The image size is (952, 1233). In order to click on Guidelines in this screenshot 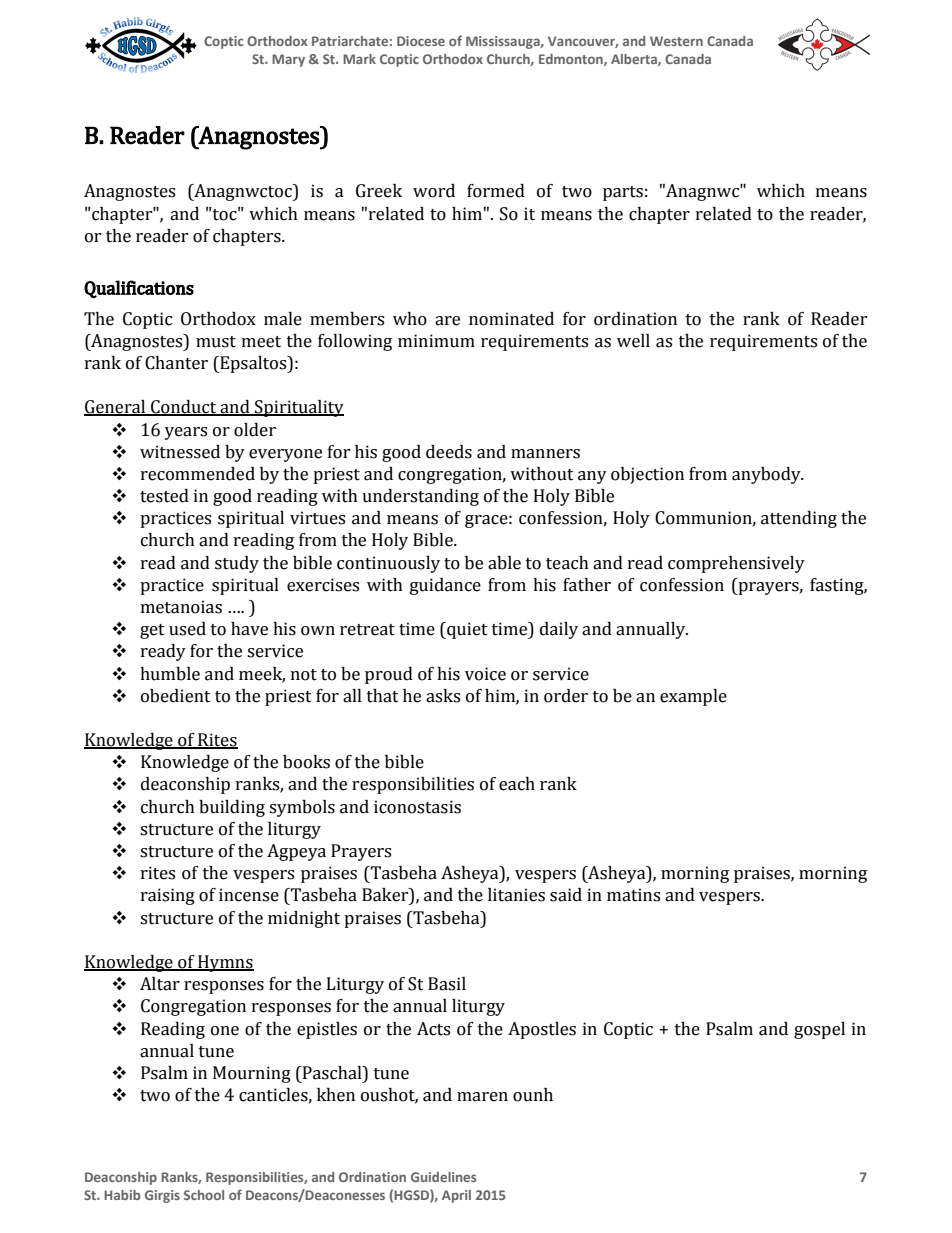, I will do `click(443, 1177)`.
